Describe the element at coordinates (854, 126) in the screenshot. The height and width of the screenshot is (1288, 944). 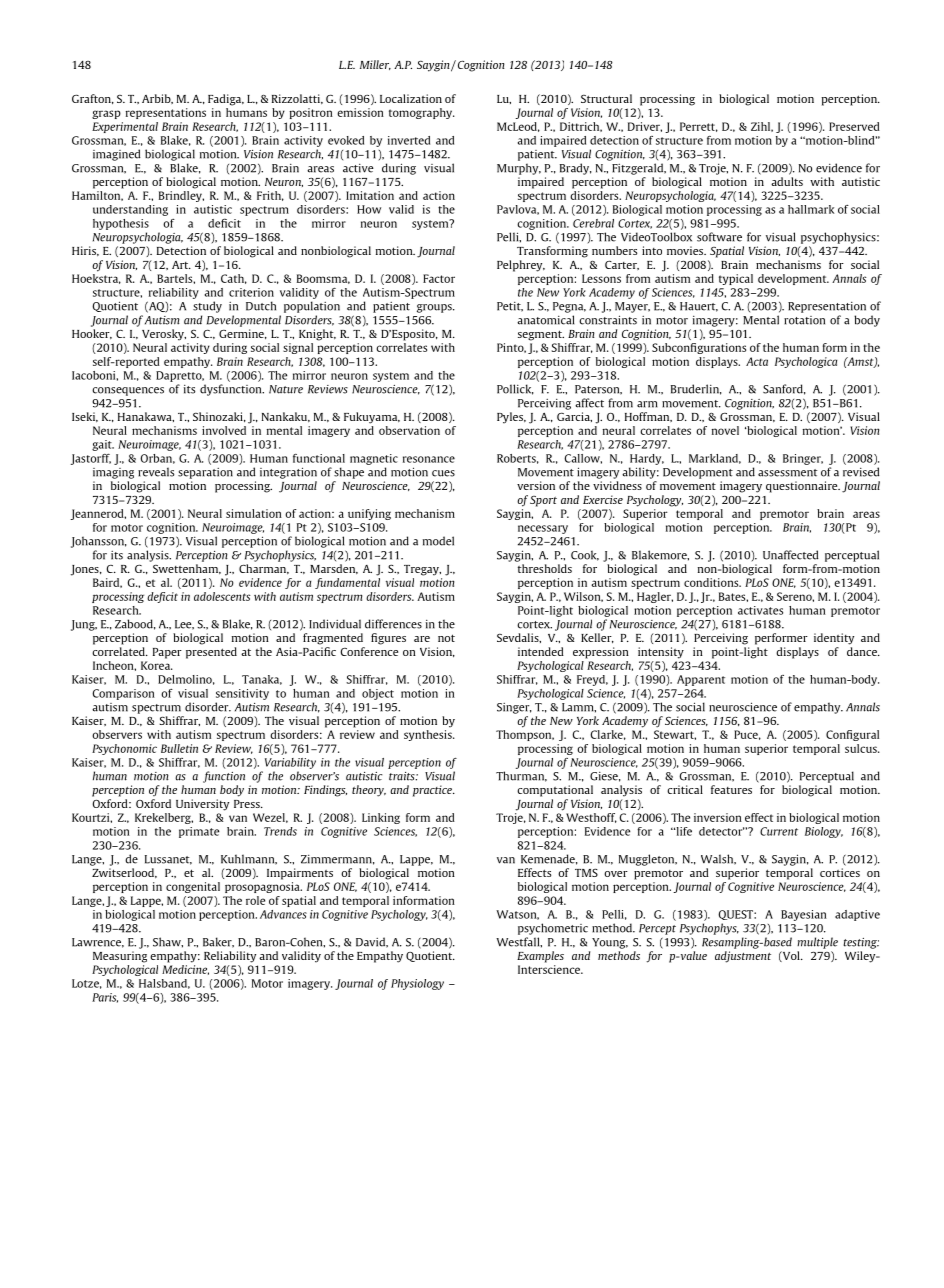
I see `Preserved` at that location.
